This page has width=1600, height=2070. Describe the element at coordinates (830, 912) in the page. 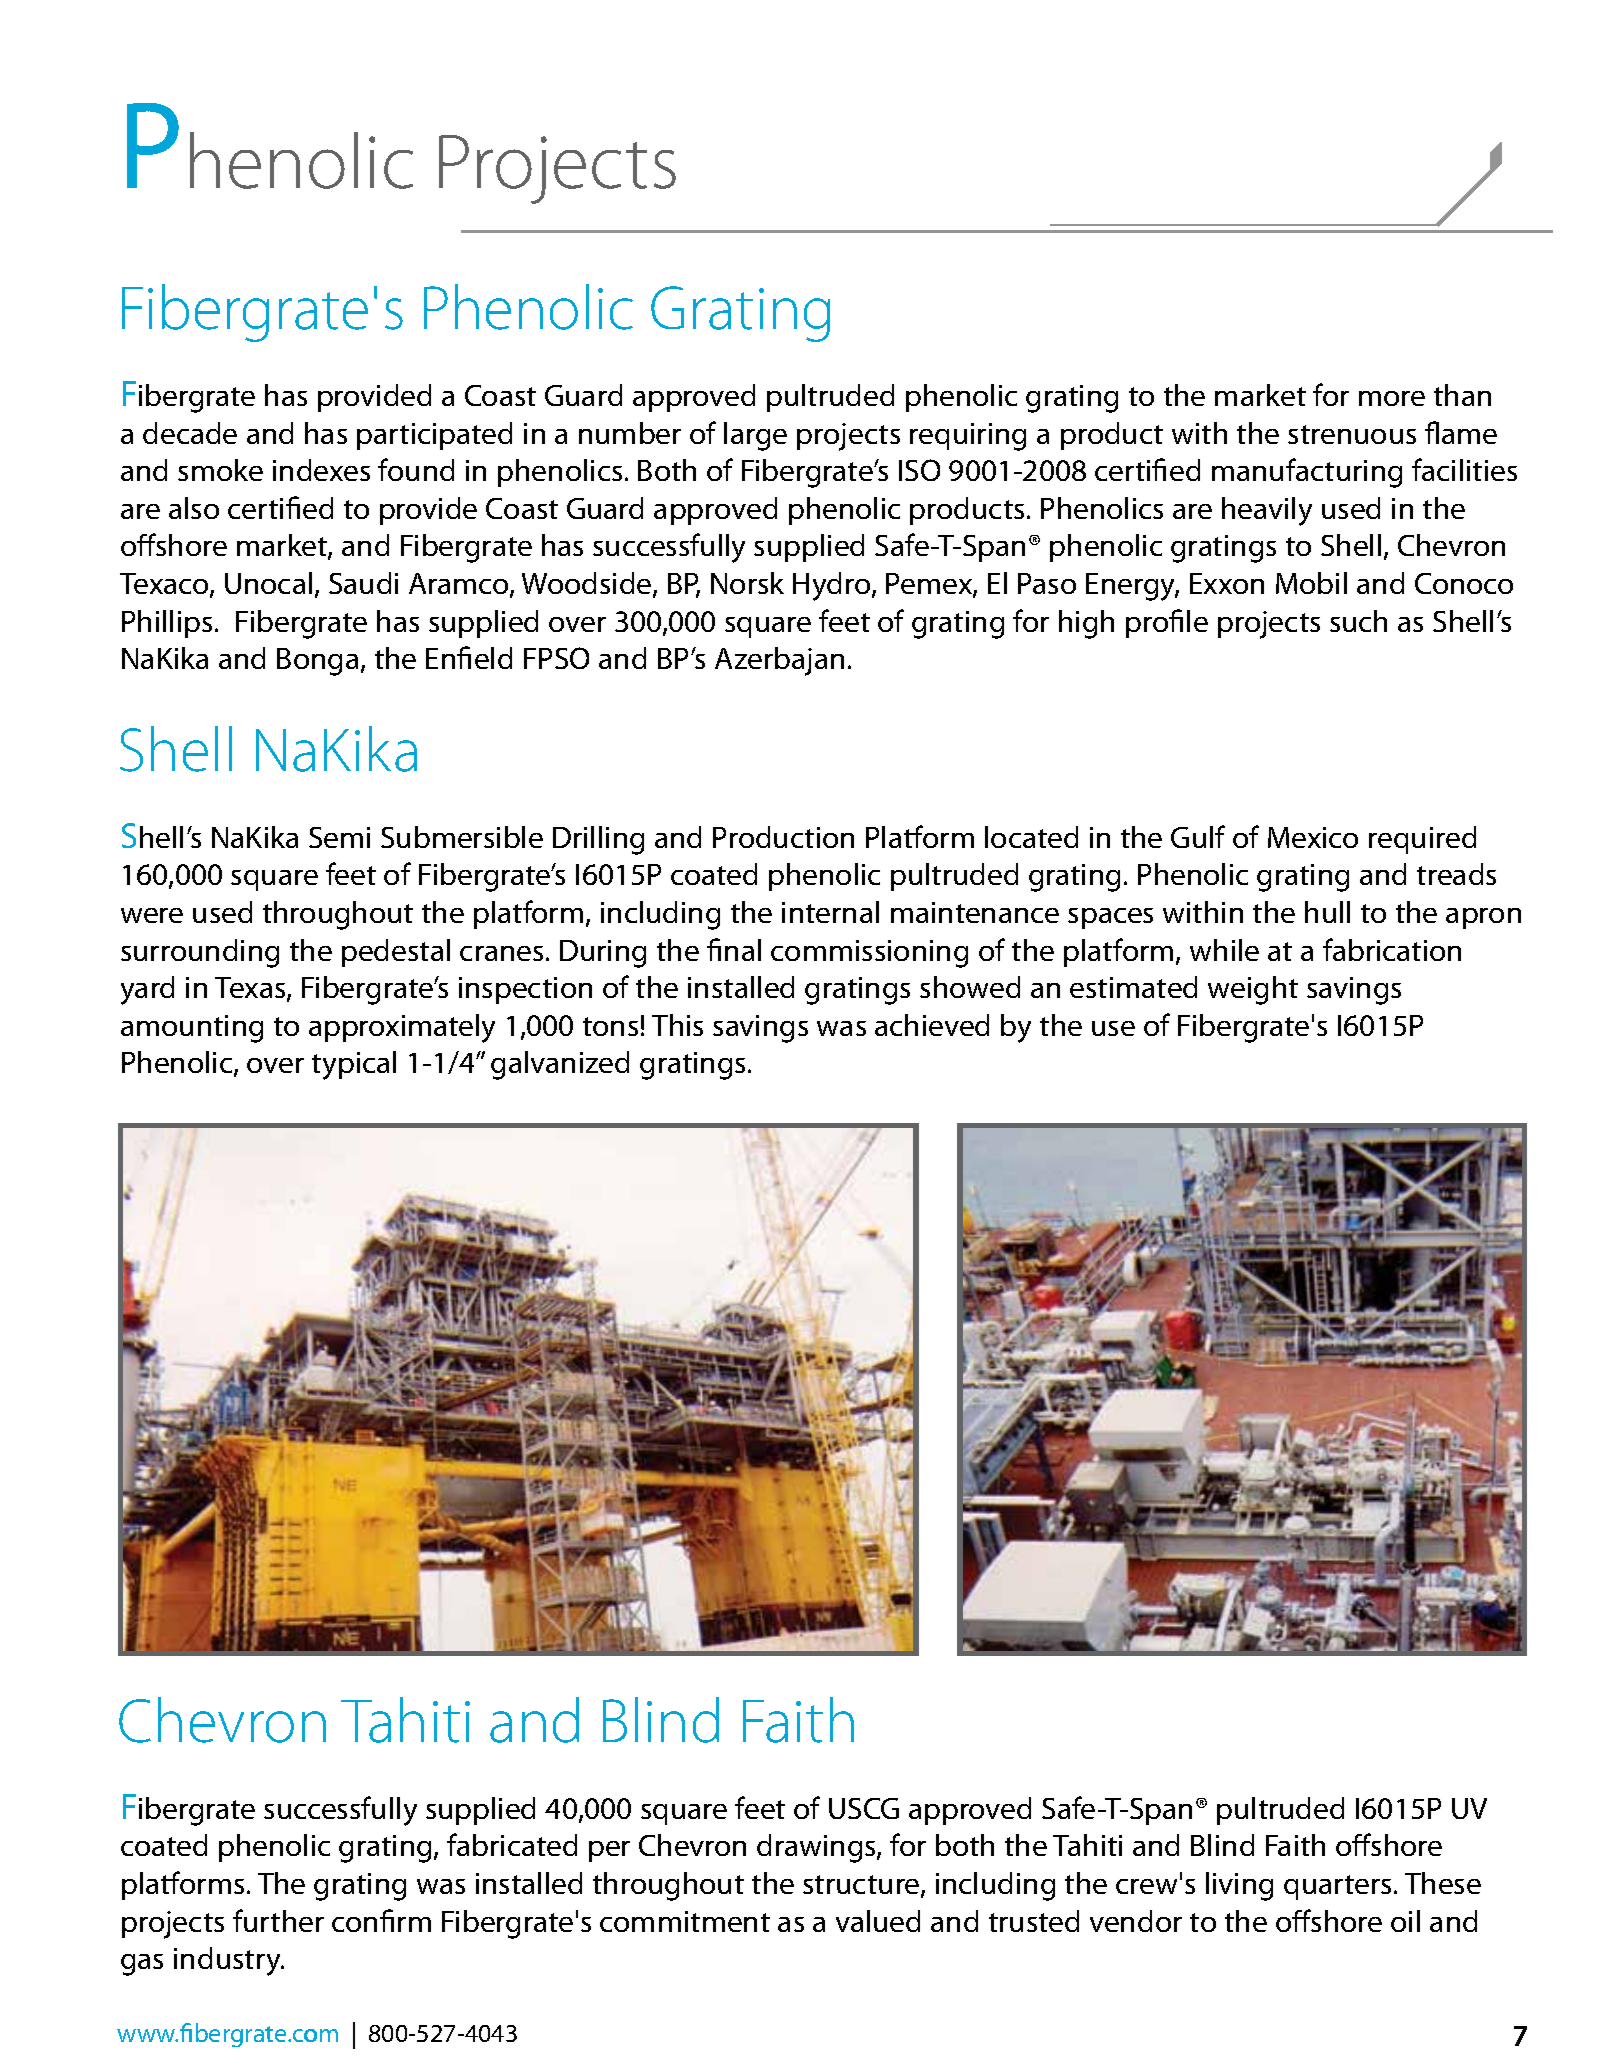

I see `internal` at that location.
